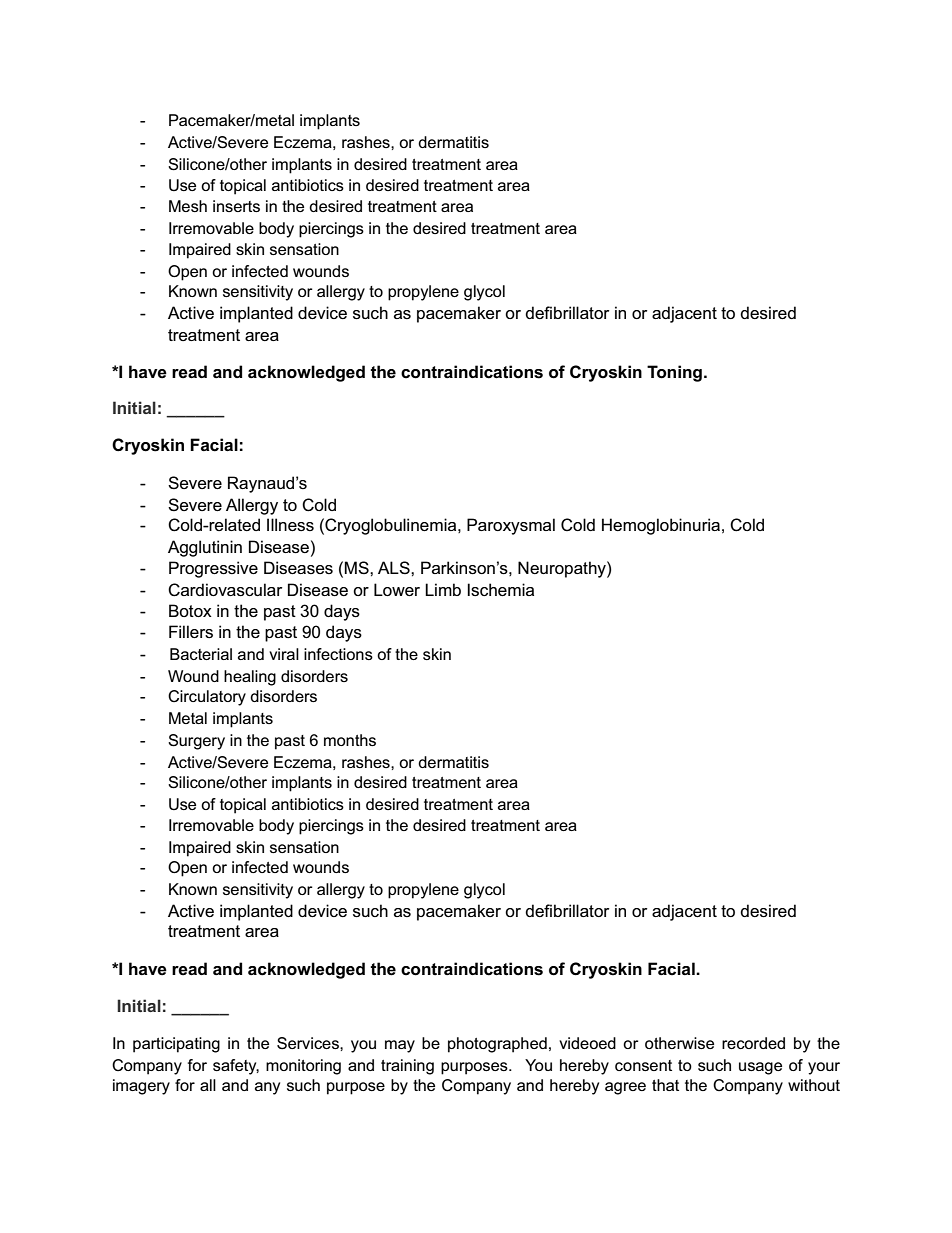 The width and height of the screenshot is (952, 1233). Describe the element at coordinates (511, 526) in the screenshot. I see `Paroxysmal` at that location.
